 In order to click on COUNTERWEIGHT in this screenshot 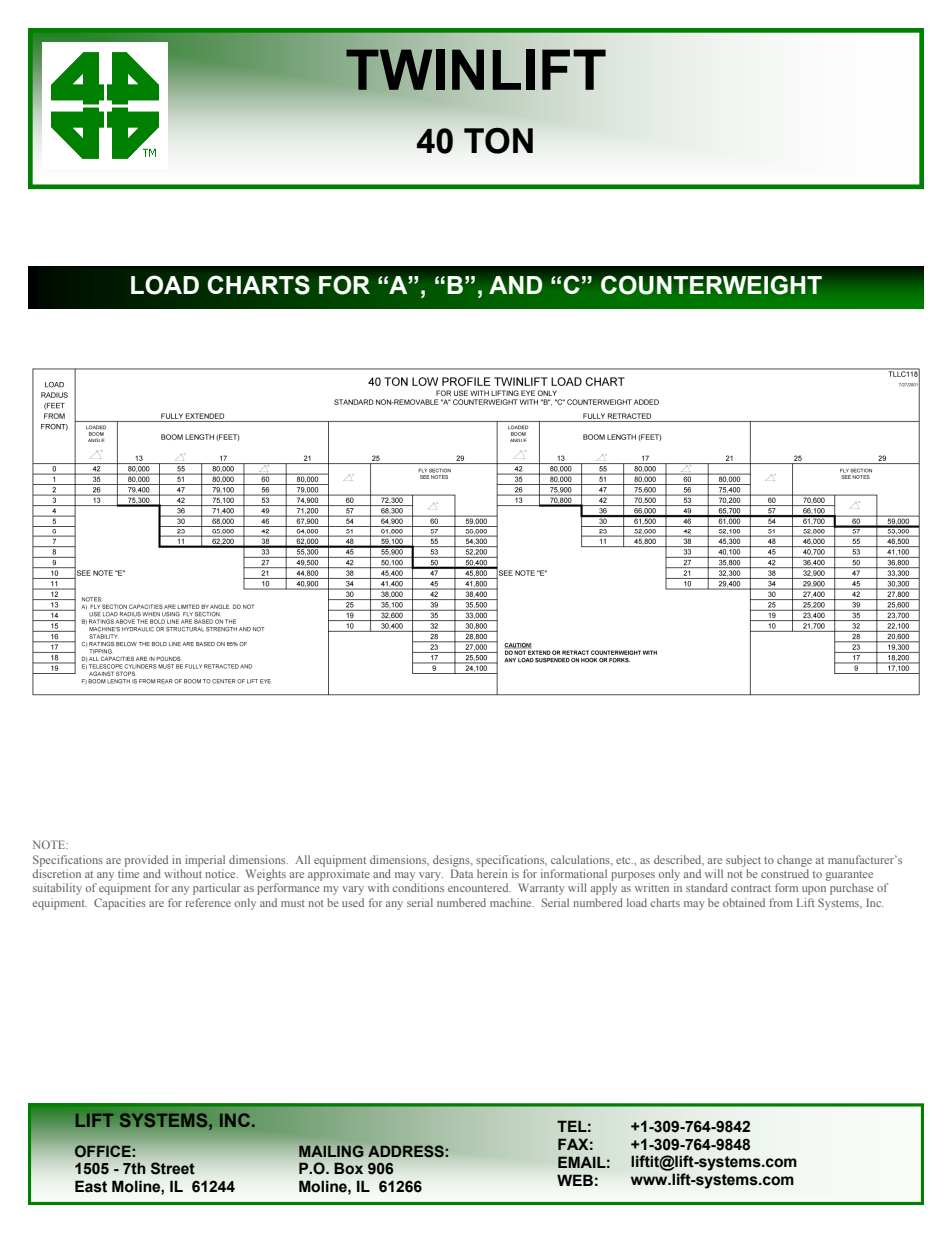, I will do `click(711, 285)`.
